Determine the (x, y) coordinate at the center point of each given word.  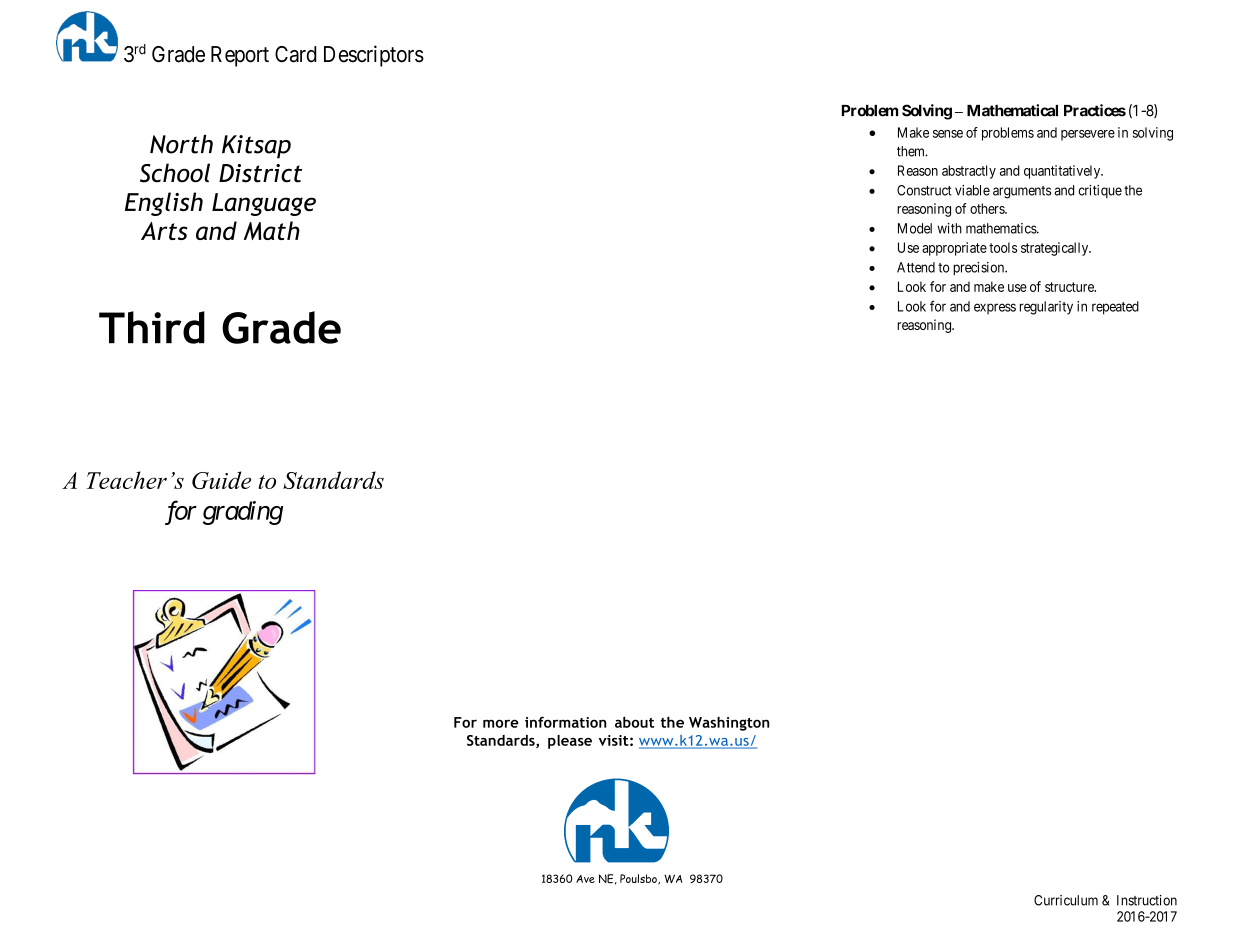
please (570, 742)
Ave (585, 879)
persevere (1088, 135)
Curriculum (1066, 900)
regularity (1046, 308)
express (995, 308)
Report (240, 56)
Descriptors (374, 56)
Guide (221, 480)
